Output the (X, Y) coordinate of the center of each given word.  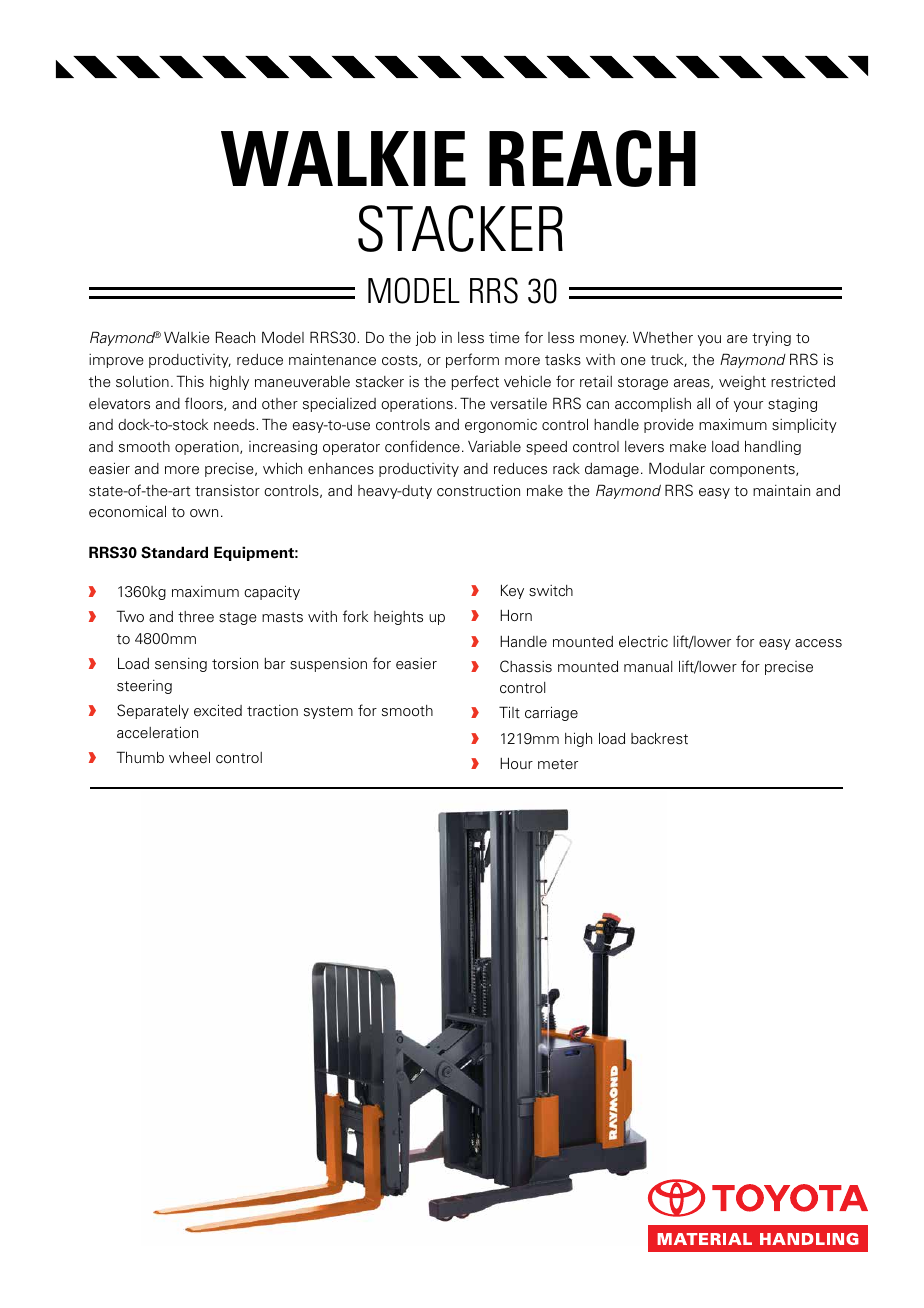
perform (472, 360)
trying (771, 339)
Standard (174, 552)
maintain (781, 490)
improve (116, 361)
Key (512, 591)
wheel (189, 757)
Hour (516, 763)
